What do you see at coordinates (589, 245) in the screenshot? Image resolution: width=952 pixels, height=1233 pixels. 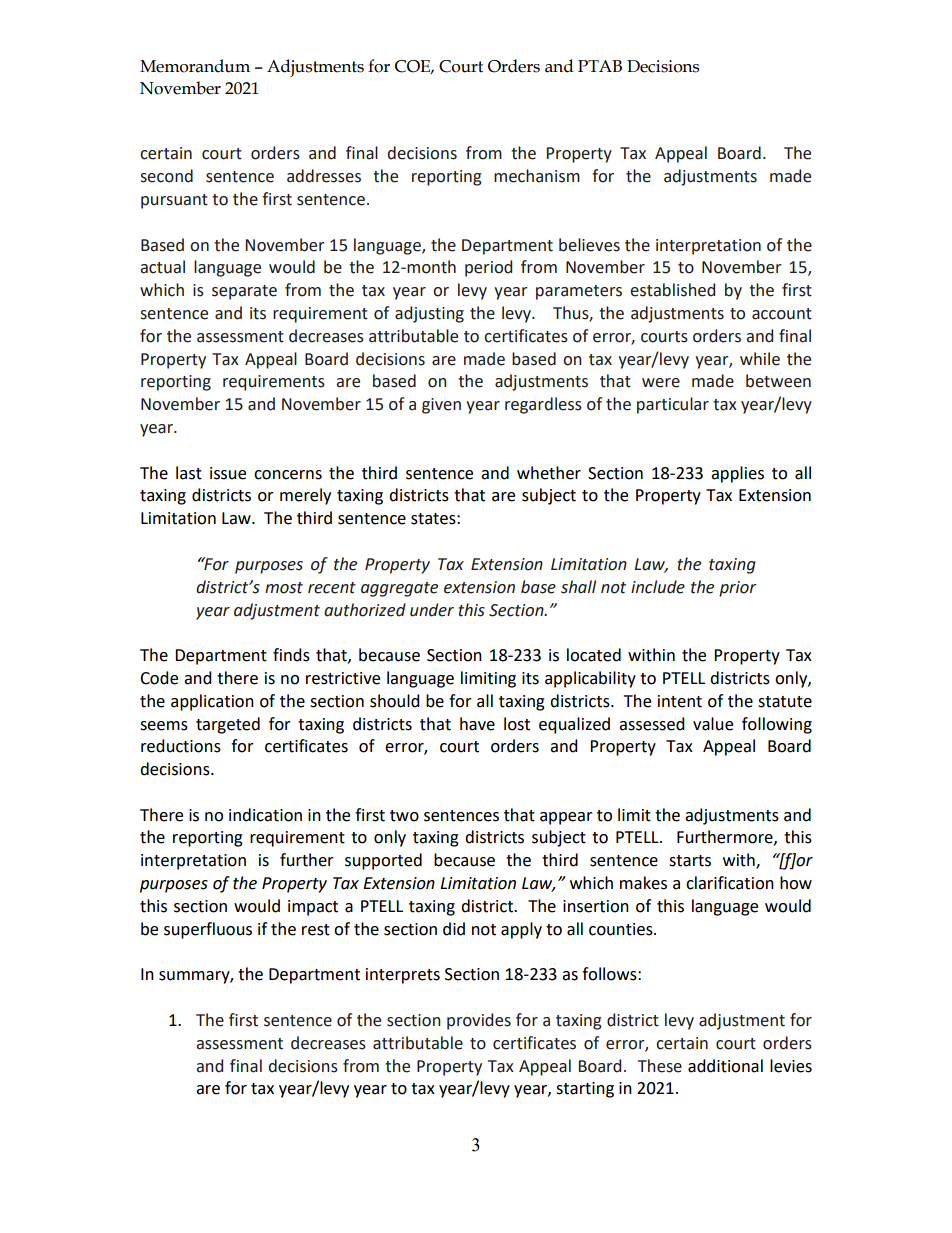 I see `believes` at bounding box center [589, 245].
